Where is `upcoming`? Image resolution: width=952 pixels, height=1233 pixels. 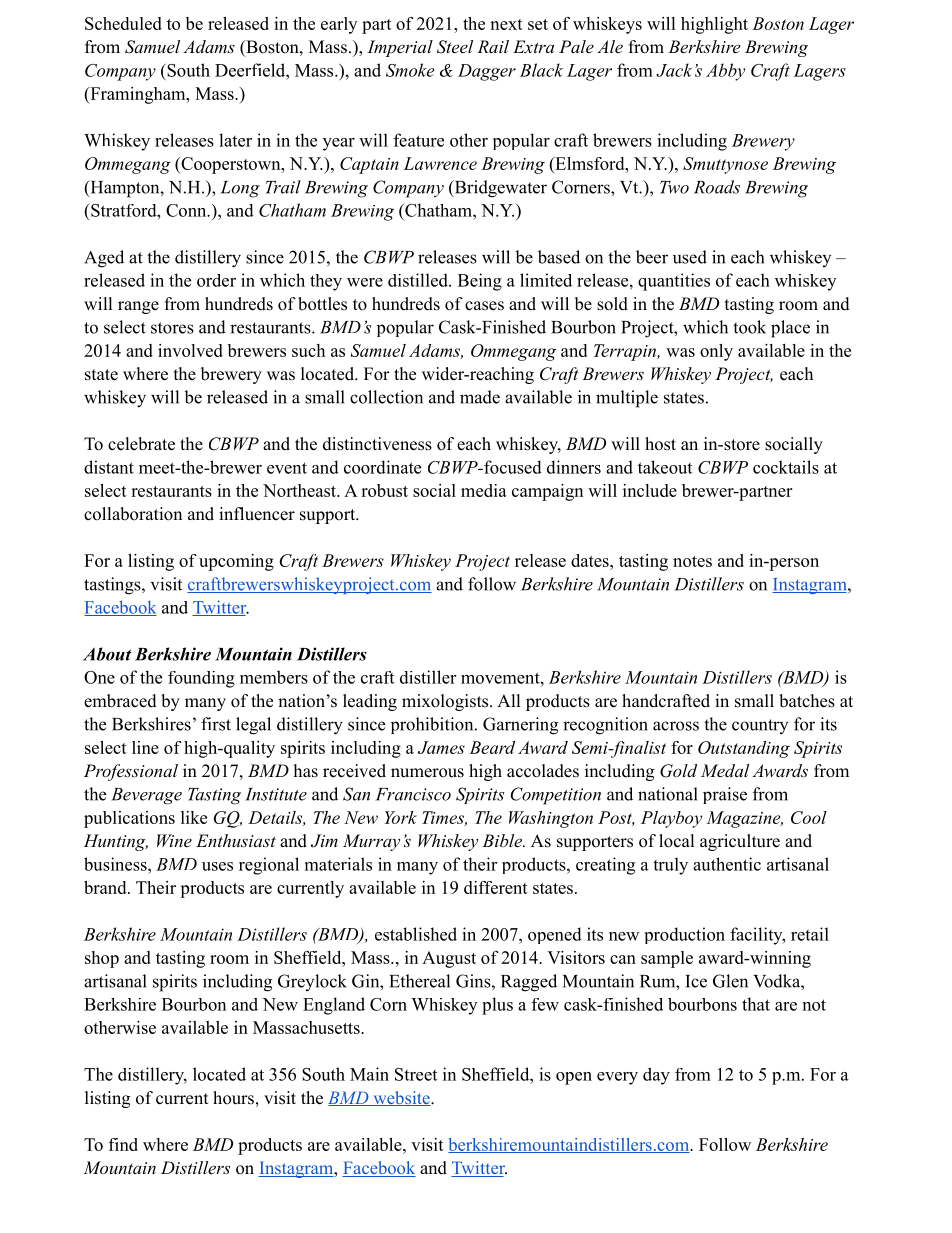
upcoming is located at coordinates (236, 562).
